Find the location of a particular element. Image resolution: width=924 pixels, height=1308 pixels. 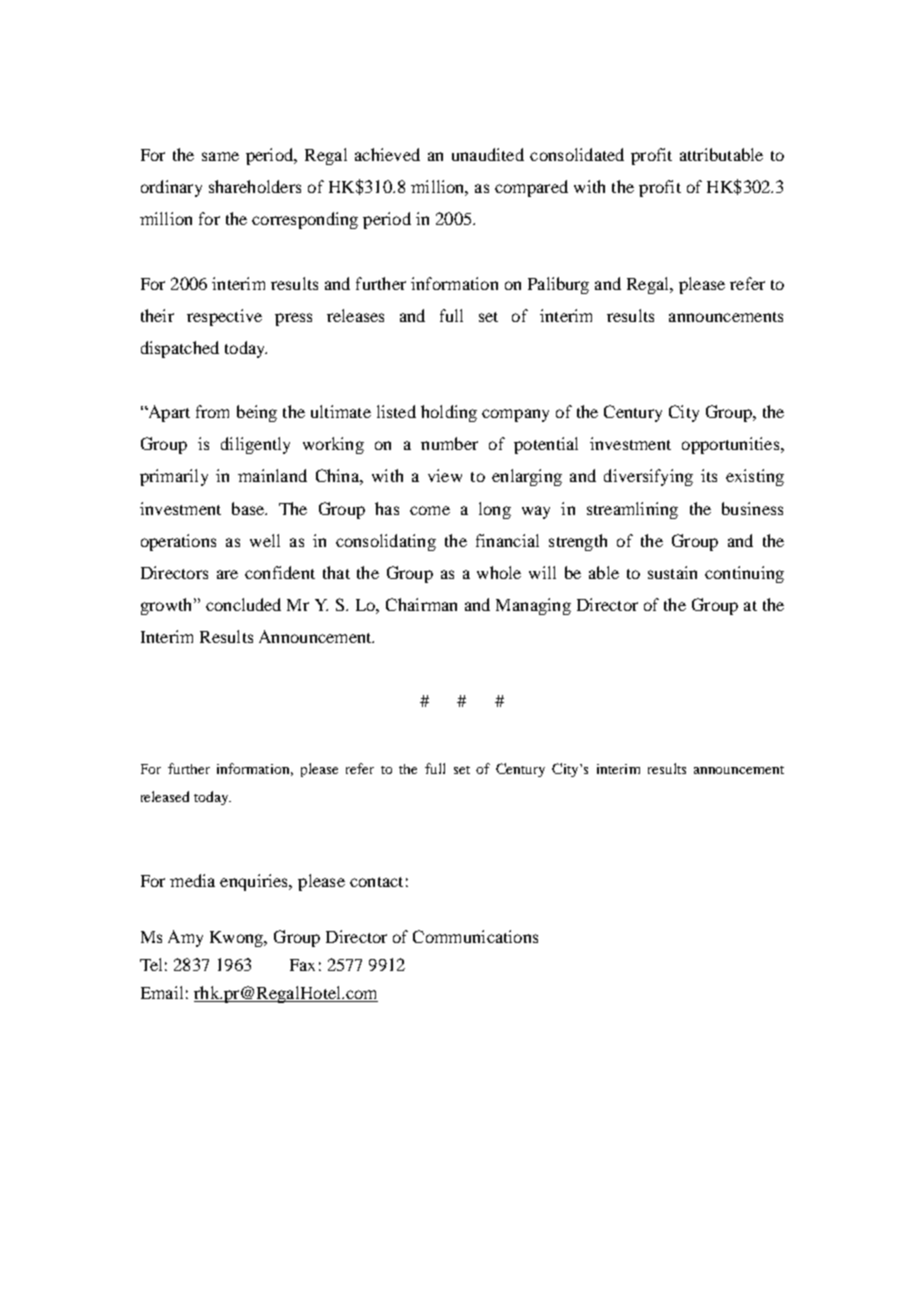

Kwong is located at coordinates (238, 939).
